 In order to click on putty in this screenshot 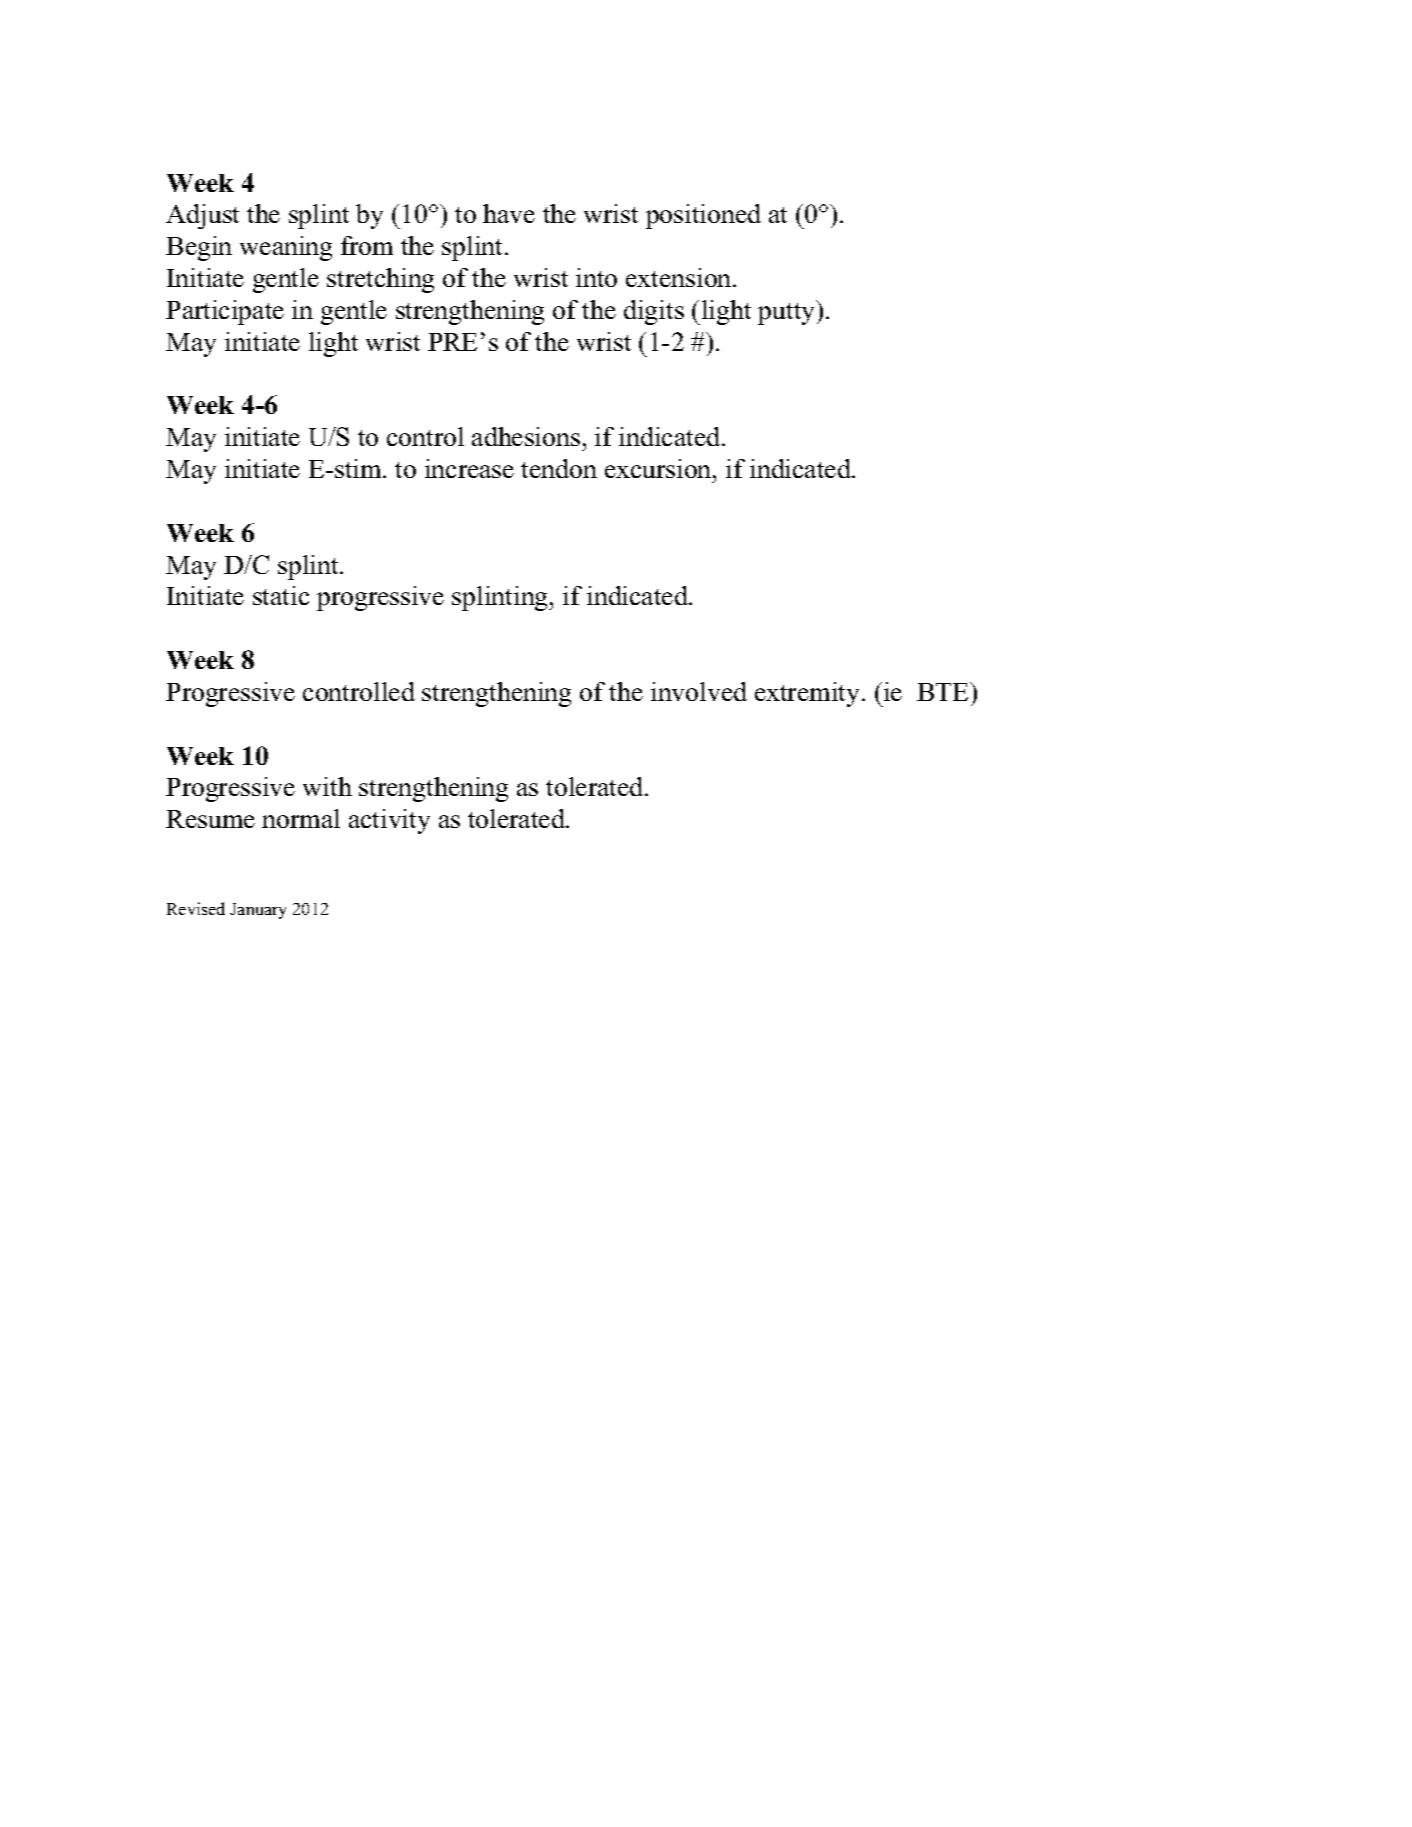, I will do `click(788, 313)`.
